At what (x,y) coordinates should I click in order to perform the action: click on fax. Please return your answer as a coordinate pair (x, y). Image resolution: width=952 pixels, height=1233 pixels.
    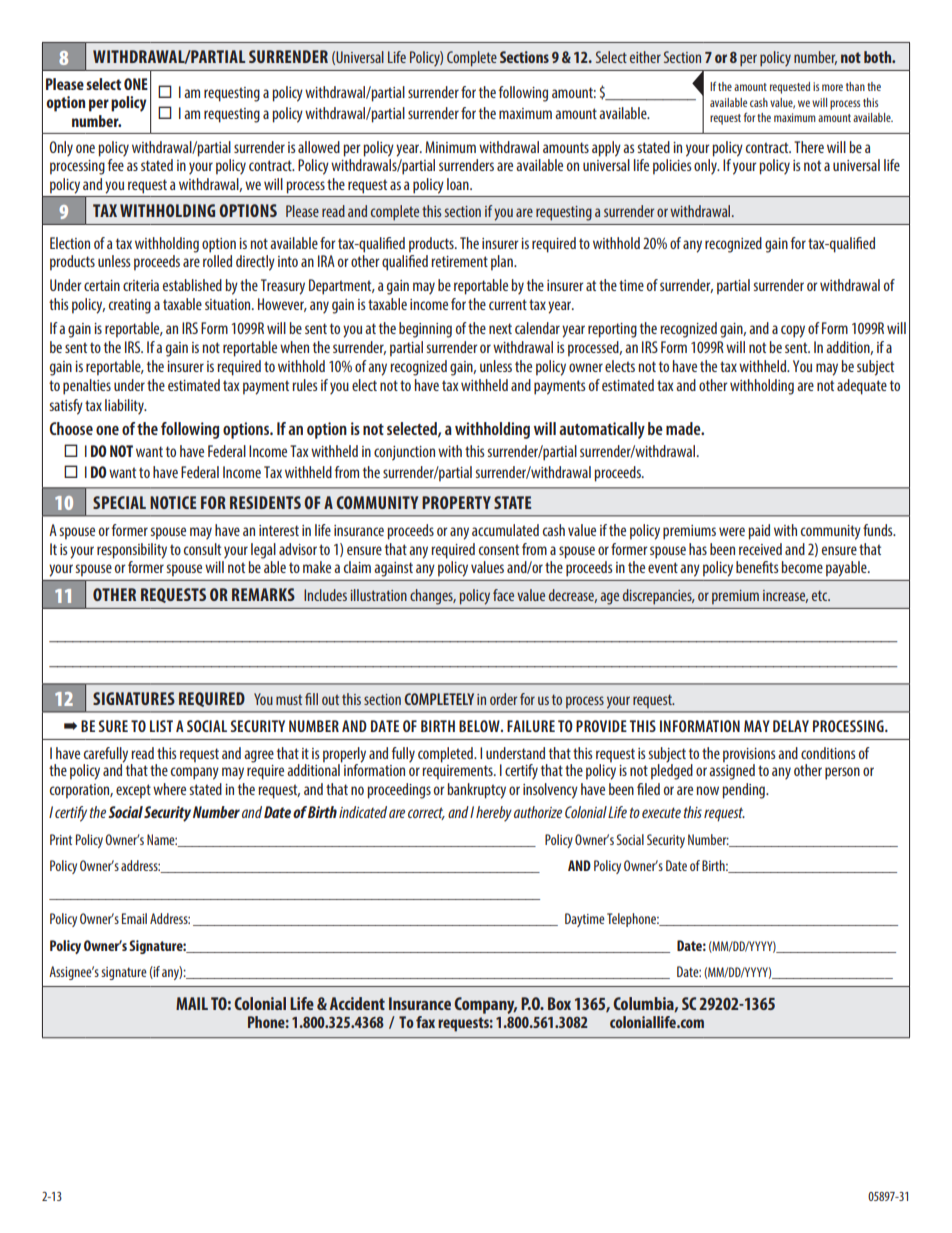
    Looking at the image, I should click on (425, 1022).
